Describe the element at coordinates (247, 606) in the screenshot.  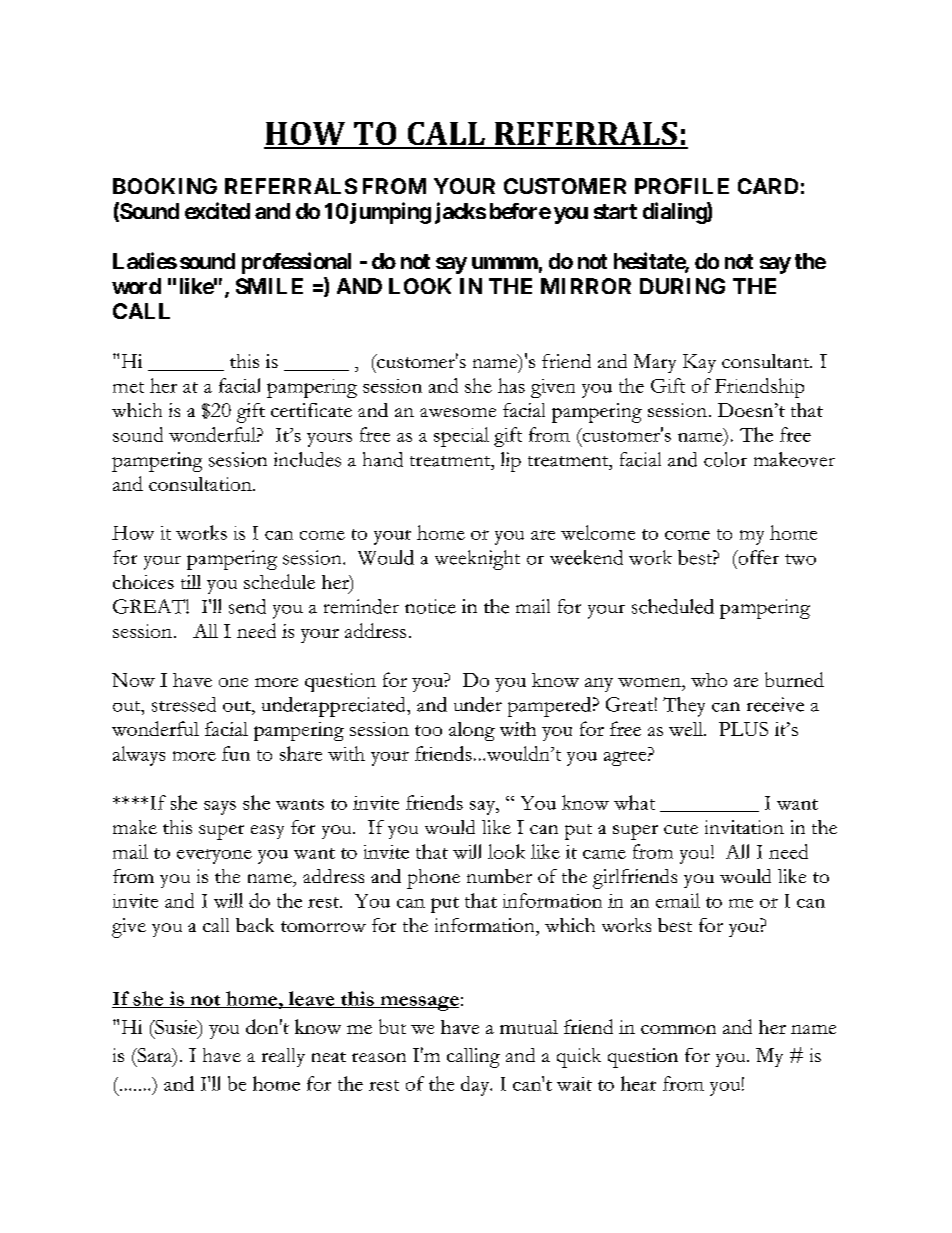
I see `send` at that location.
